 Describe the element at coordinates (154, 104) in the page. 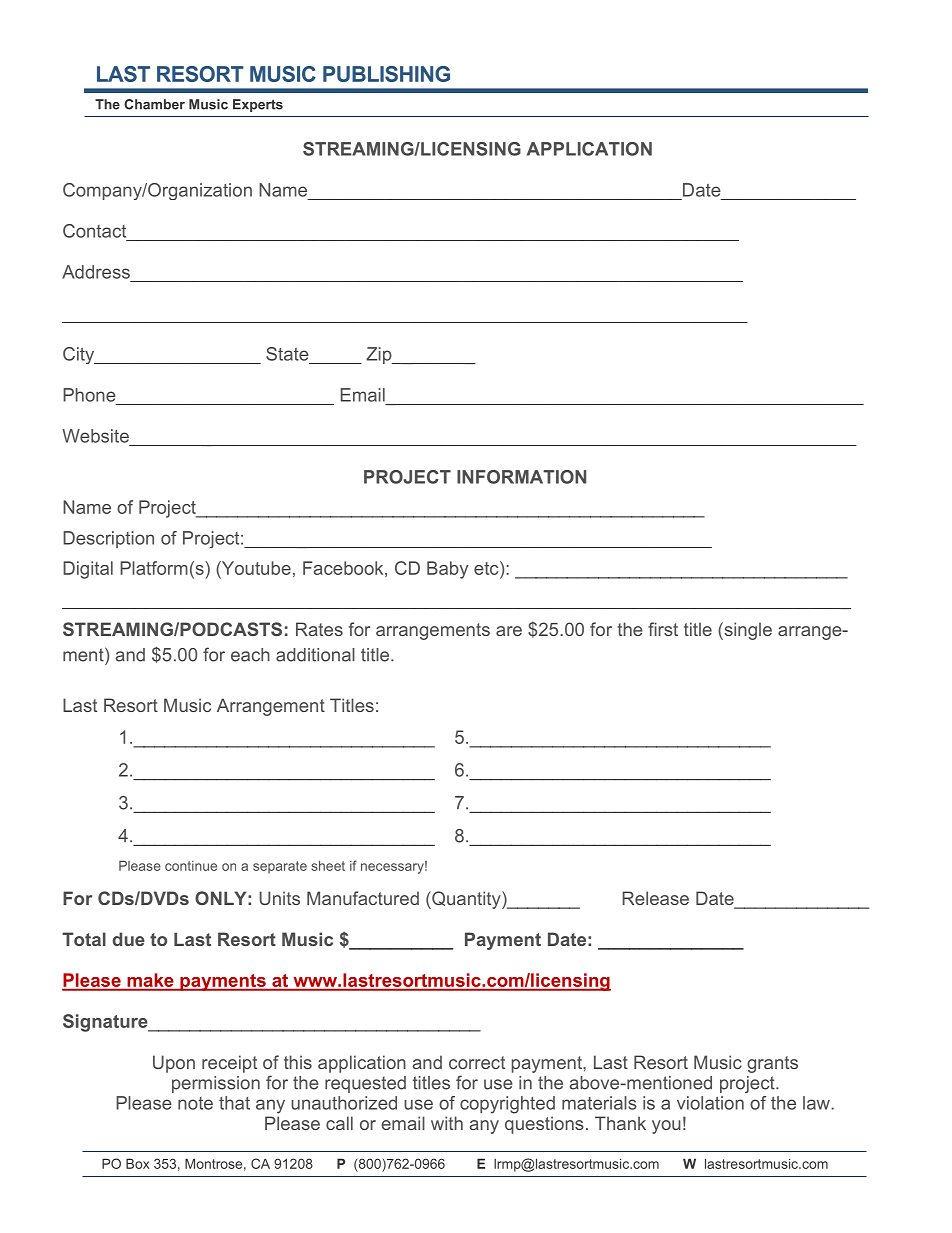

I see `Chamber` at that location.
